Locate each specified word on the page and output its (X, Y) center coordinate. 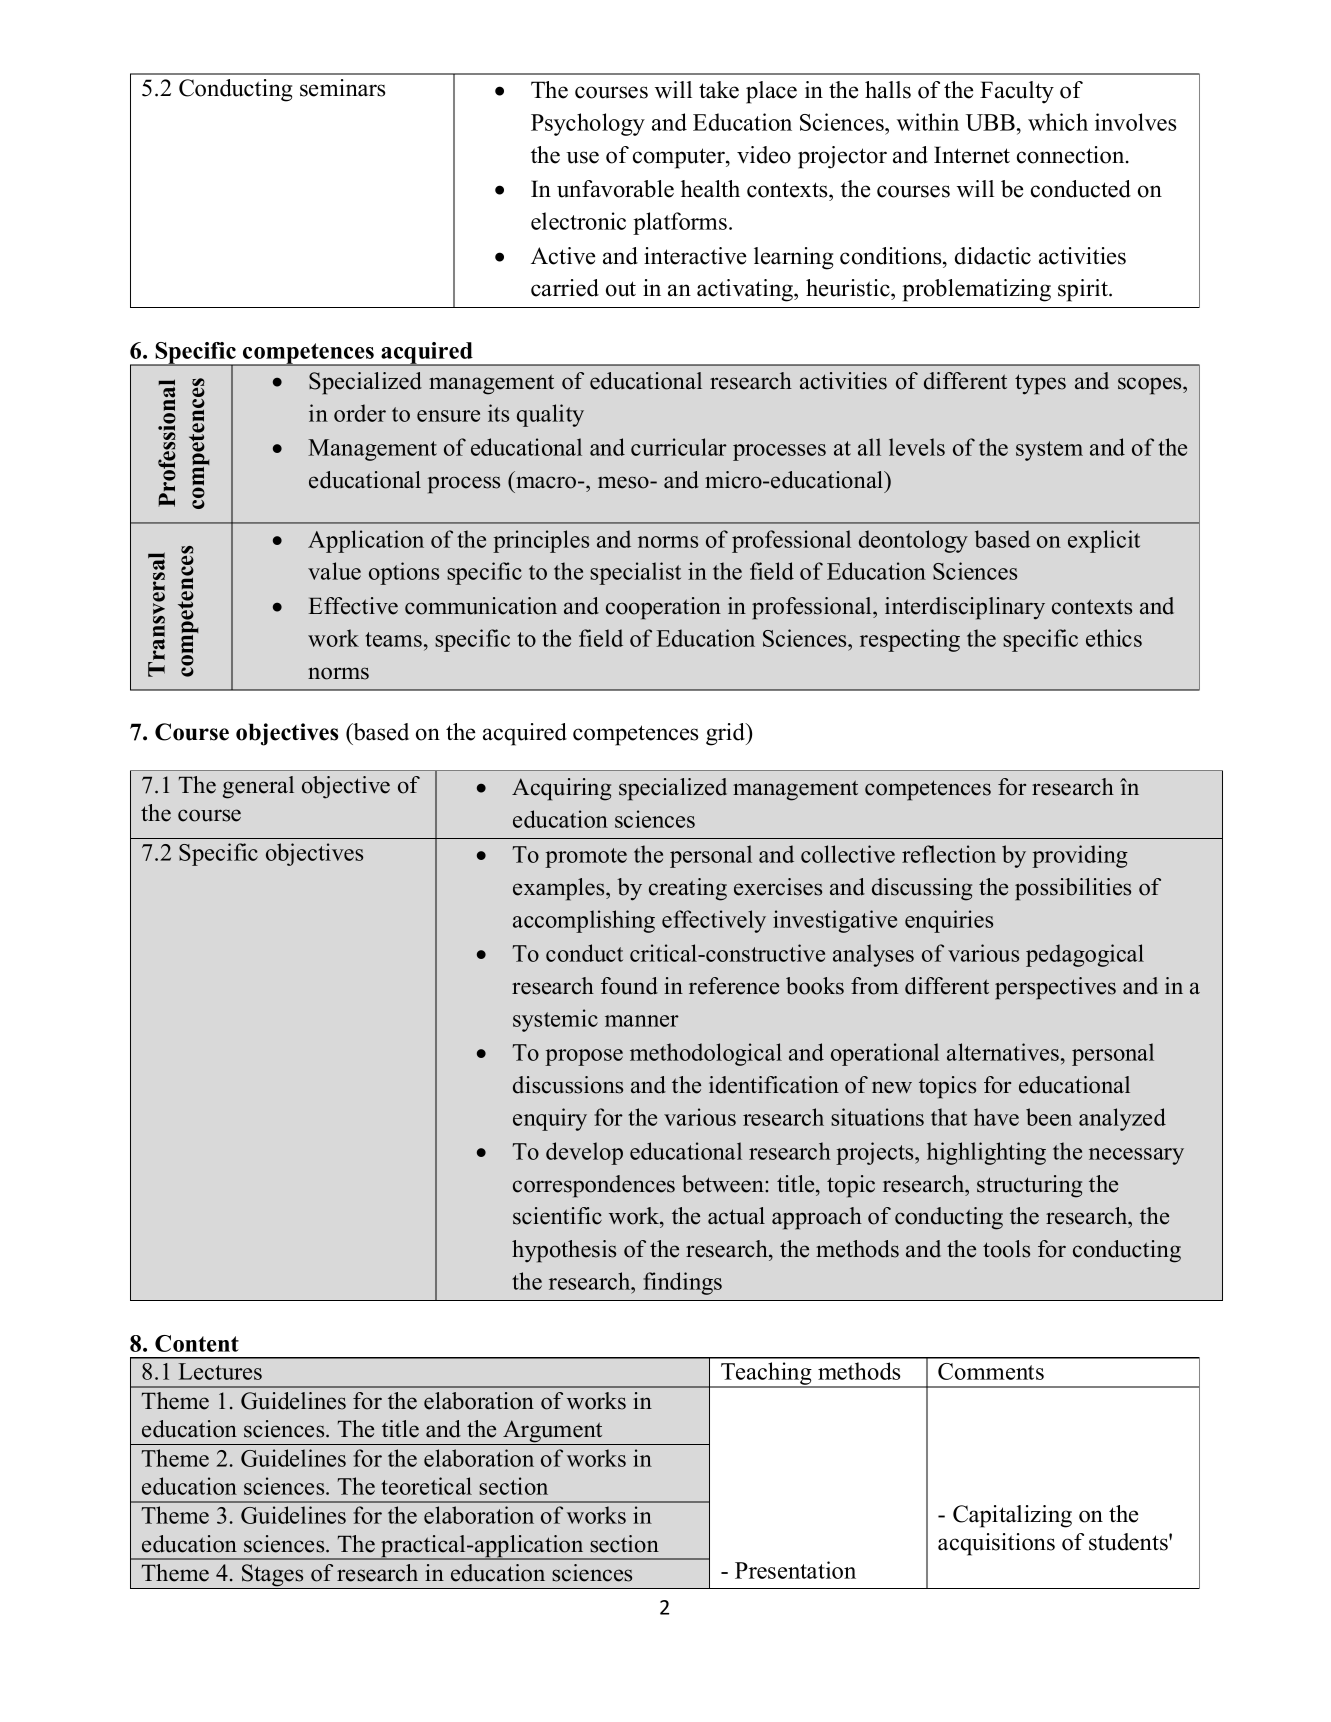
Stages (273, 1576)
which (1058, 122)
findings (682, 1283)
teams (393, 639)
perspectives (1055, 988)
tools (1006, 1249)
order (360, 413)
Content (197, 1343)
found (629, 986)
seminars (342, 88)
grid (727, 734)
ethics (1114, 638)
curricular (679, 447)
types (1040, 384)
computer (680, 158)
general (258, 787)
